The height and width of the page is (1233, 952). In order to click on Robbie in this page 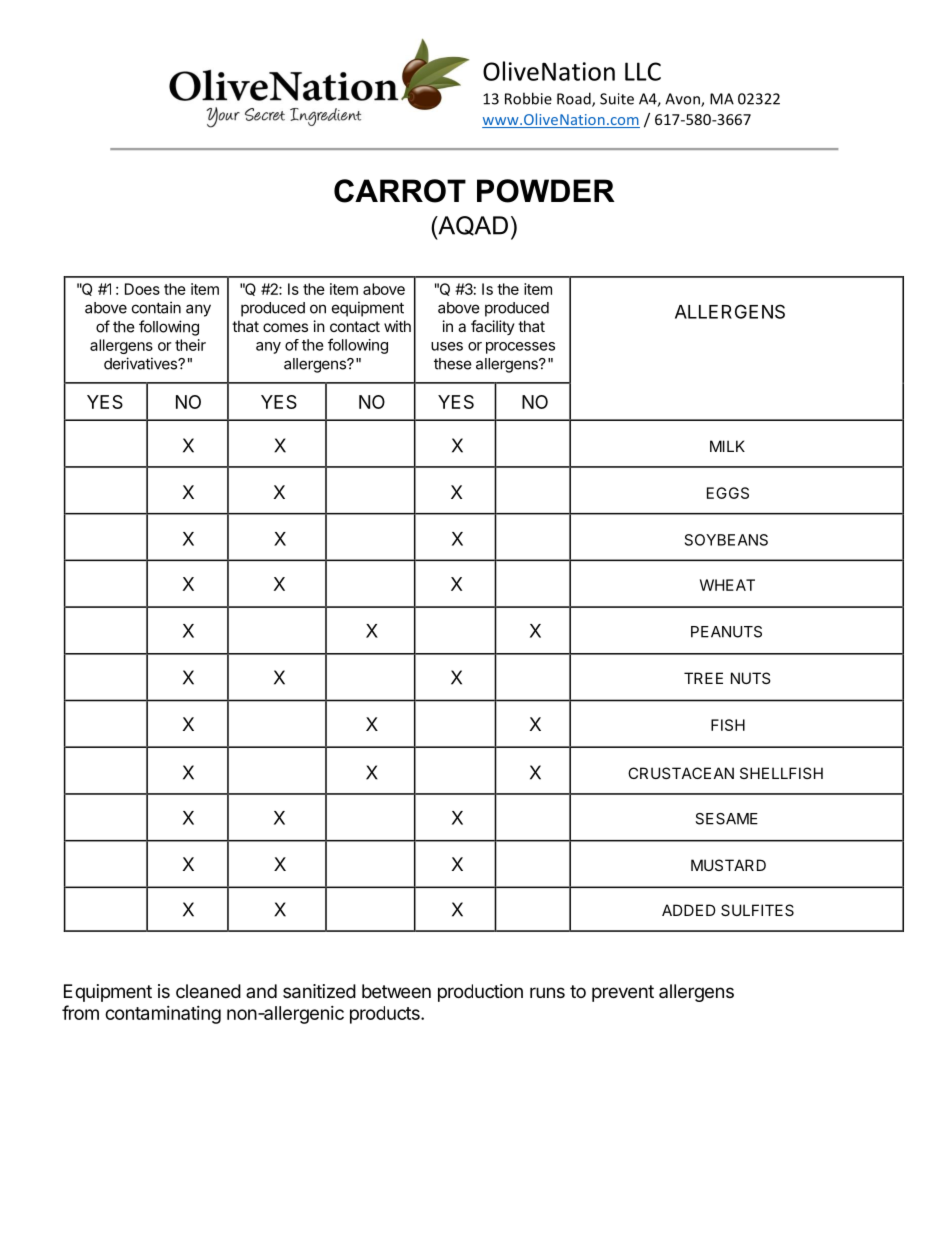, I will do `click(528, 98)`.
